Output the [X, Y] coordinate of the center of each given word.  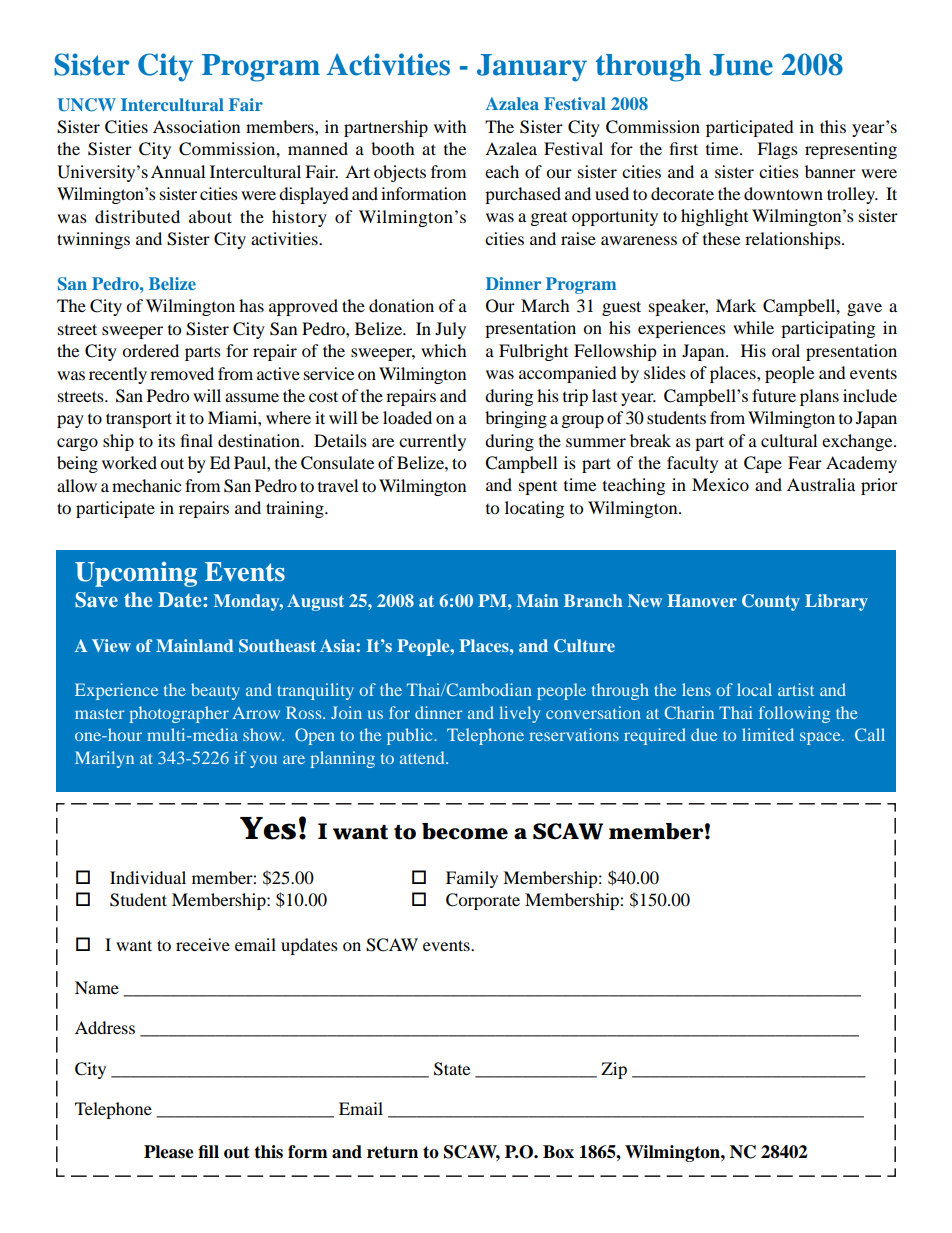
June [741, 65]
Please [169, 1152]
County [771, 602]
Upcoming [136, 574]
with [450, 126]
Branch [593, 600]
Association [196, 126]
